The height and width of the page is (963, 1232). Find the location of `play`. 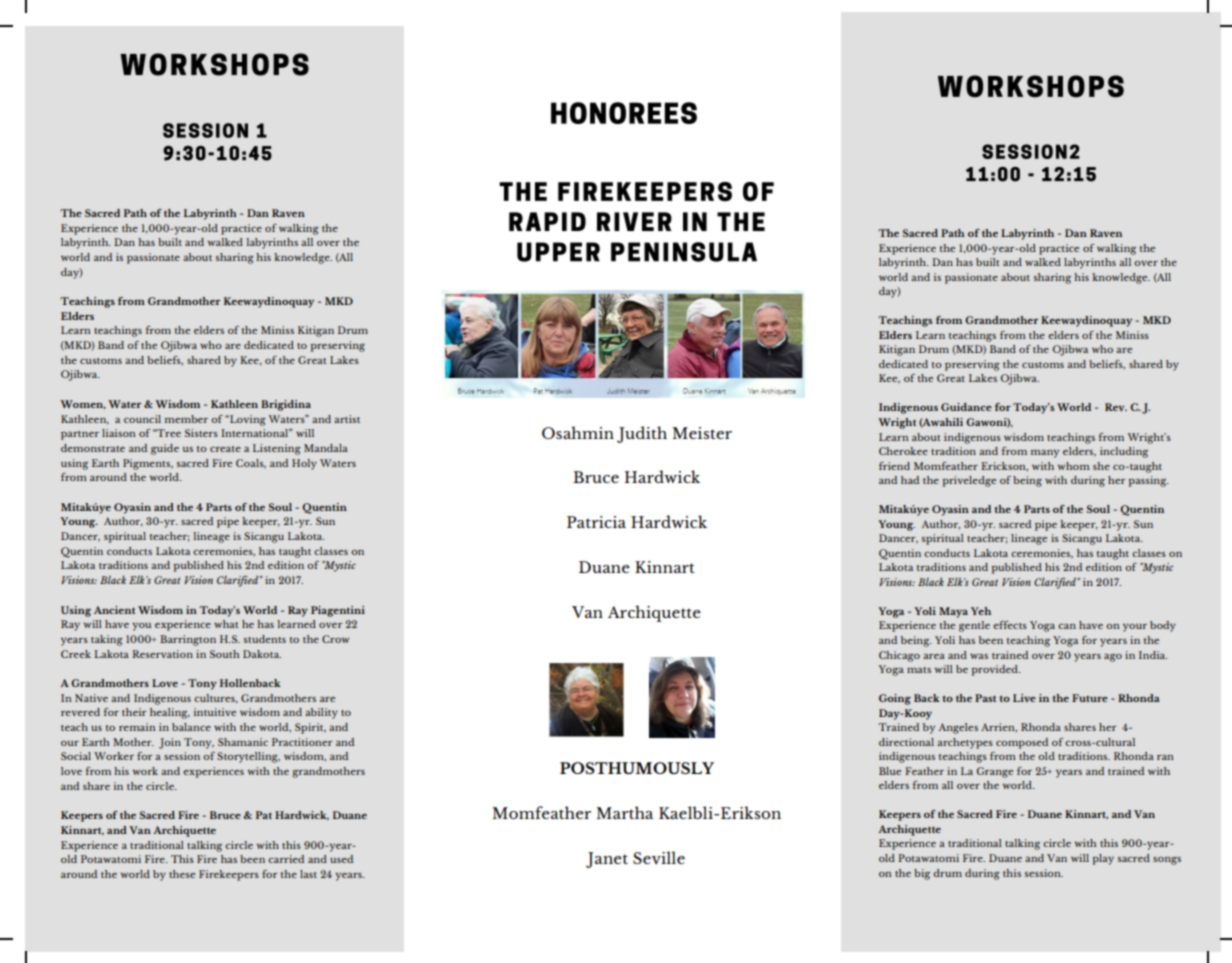

play is located at coordinates (1103, 859).
